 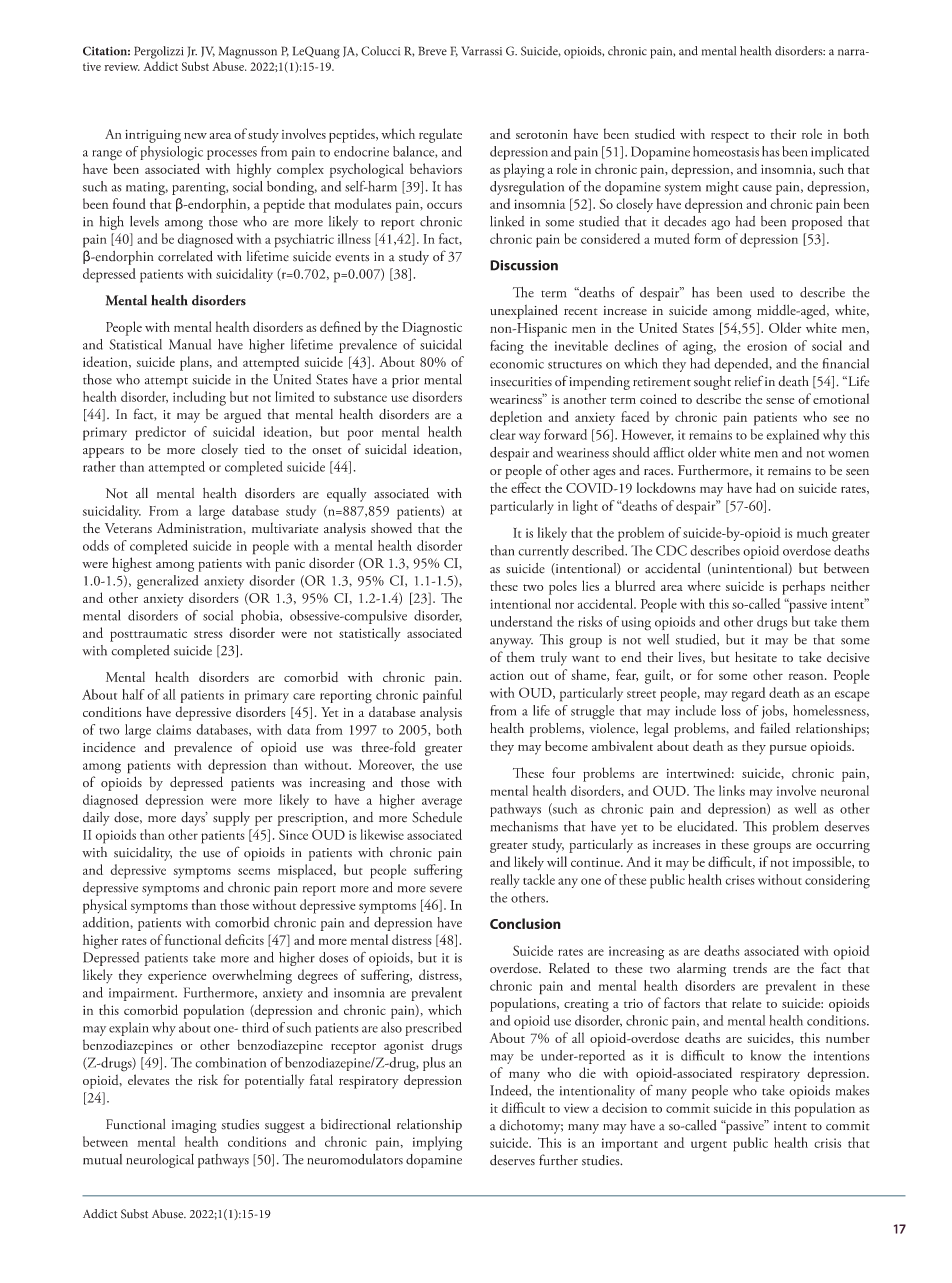 What do you see at coordinates (732, 790) in the document?
I see `links` at bounding box center [732, 790].
